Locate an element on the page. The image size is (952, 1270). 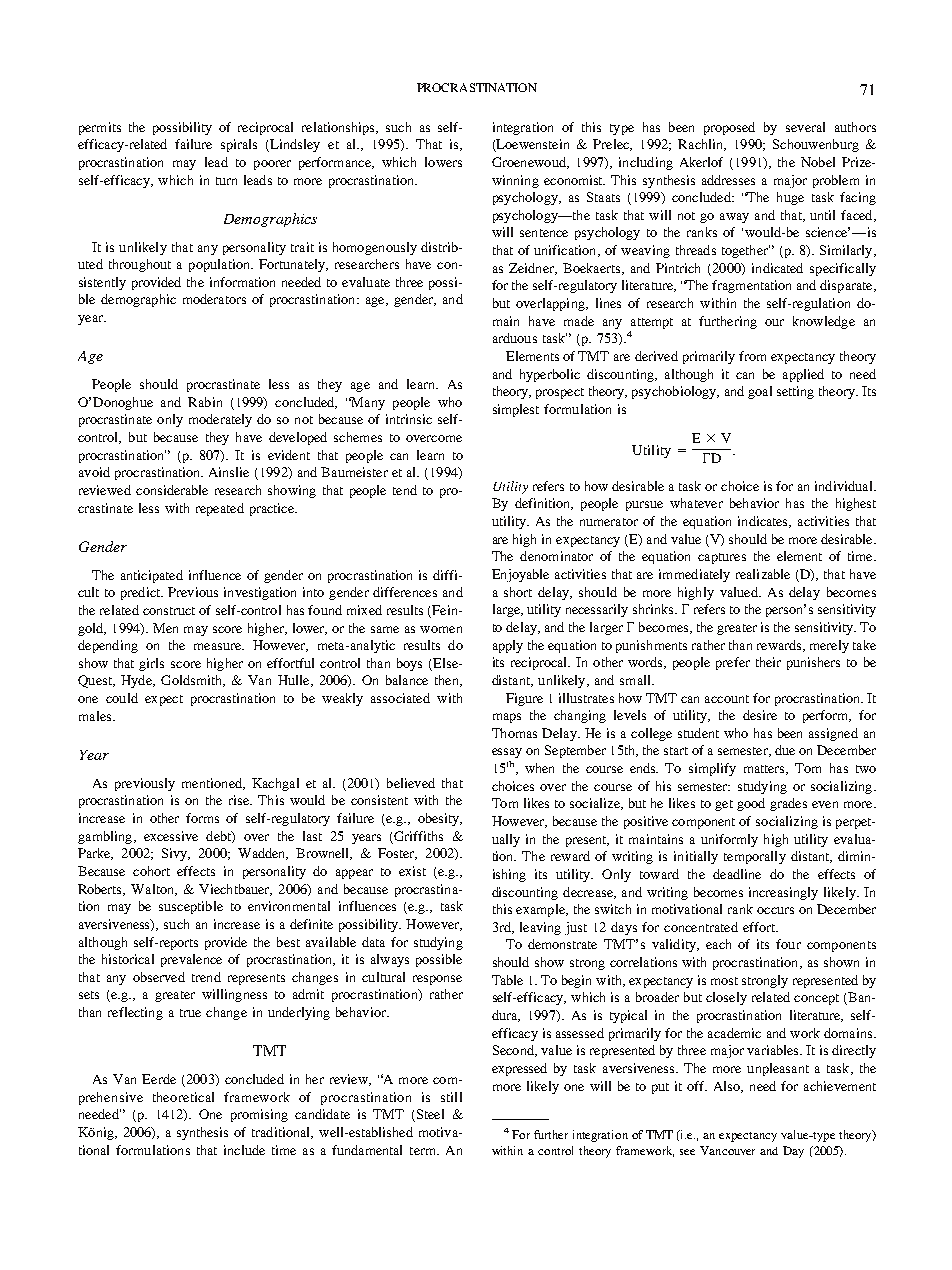
goal is located at coordinates (760, 392).
